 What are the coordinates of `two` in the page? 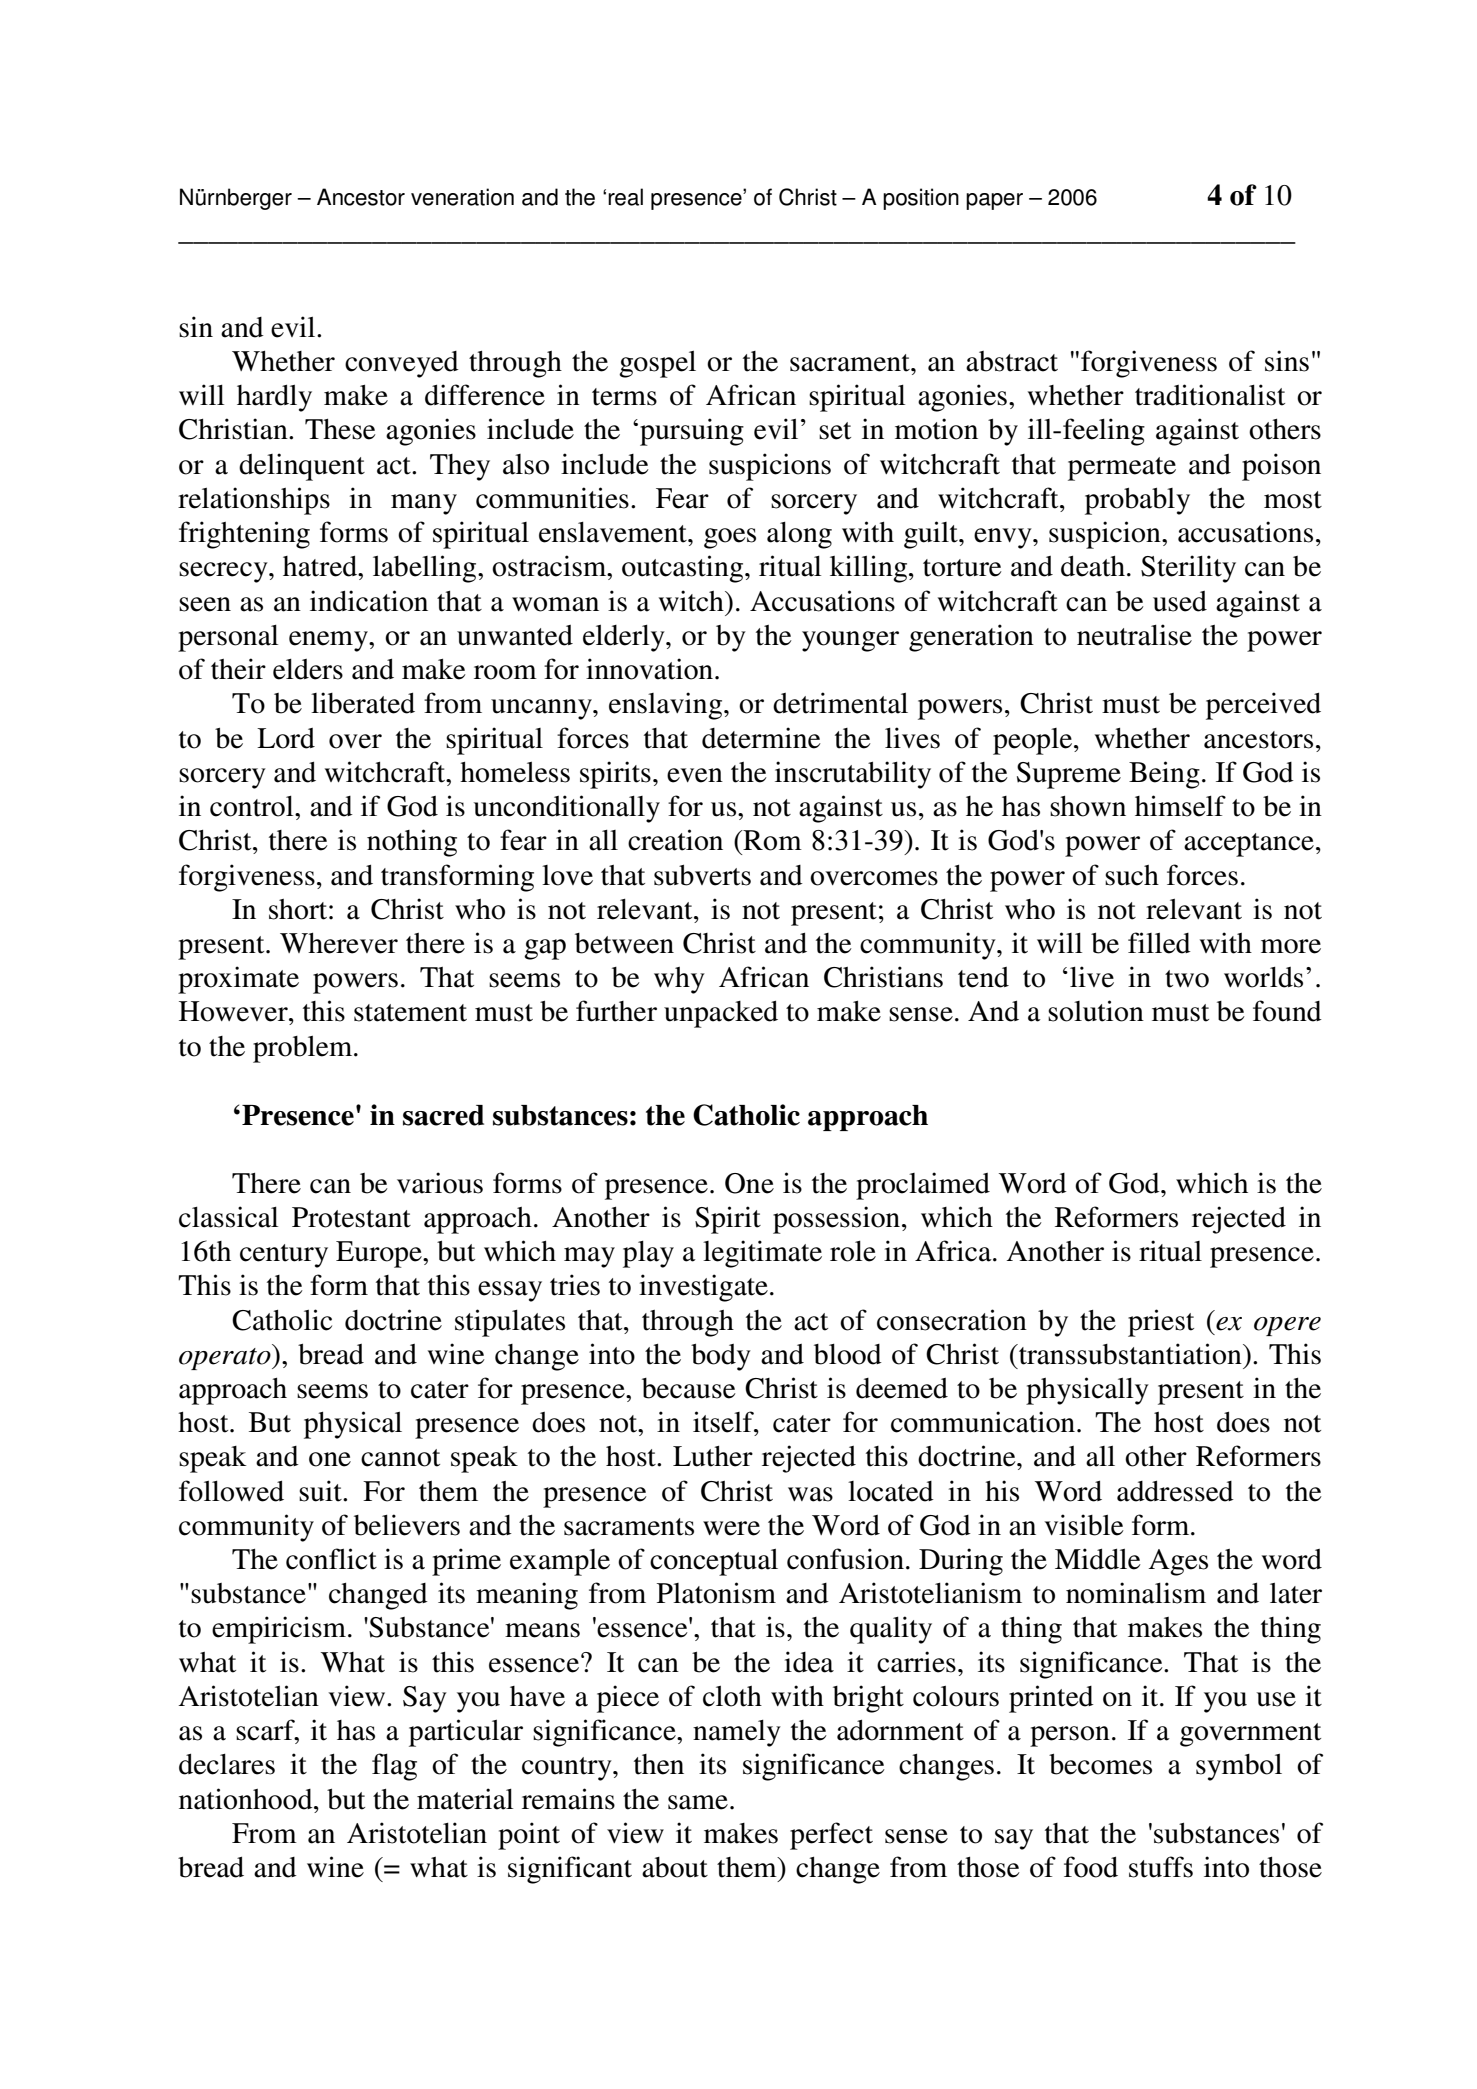 It's located at (1187, 979).
